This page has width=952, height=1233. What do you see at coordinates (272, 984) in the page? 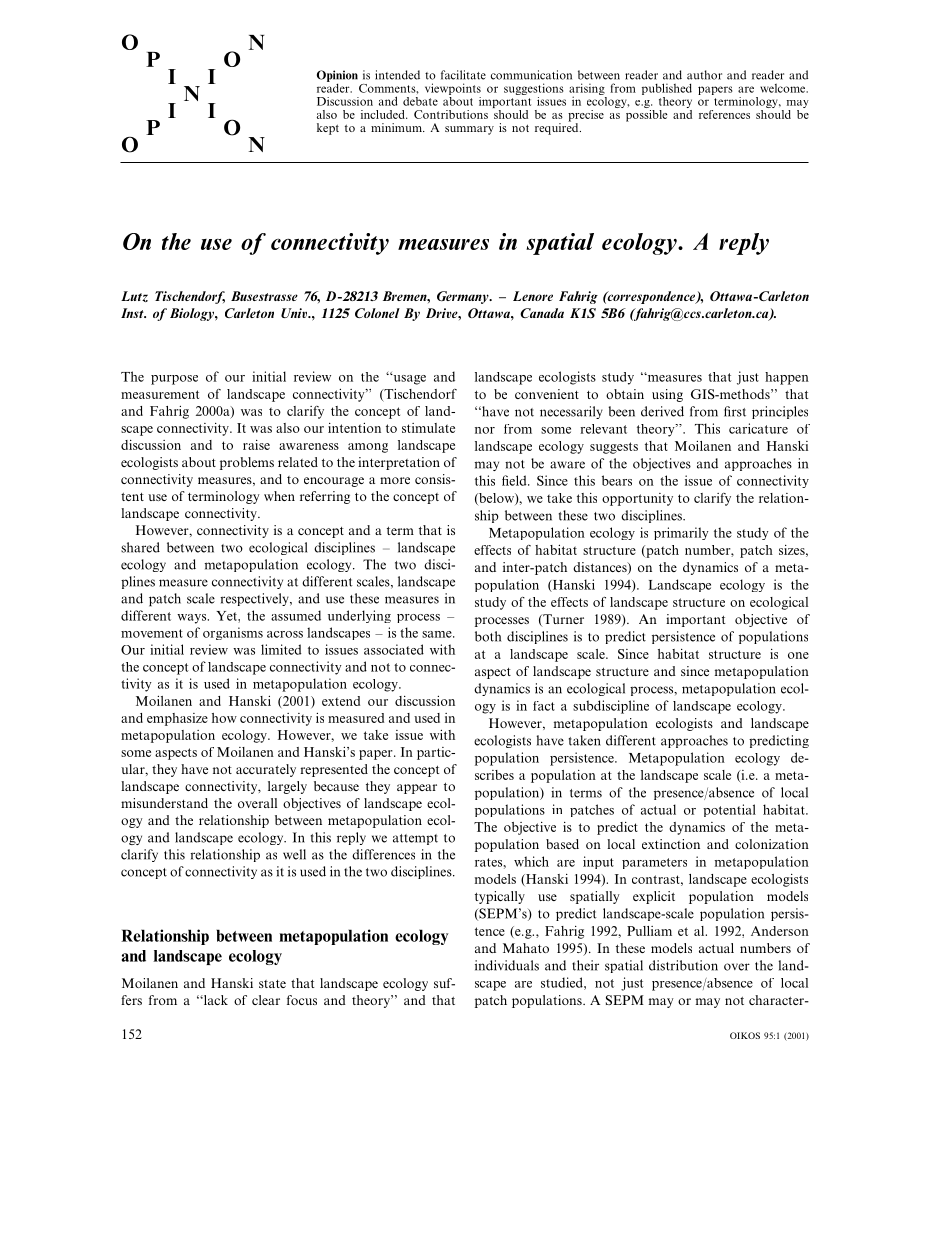
I see `state` at bounding box center [272, 984].
